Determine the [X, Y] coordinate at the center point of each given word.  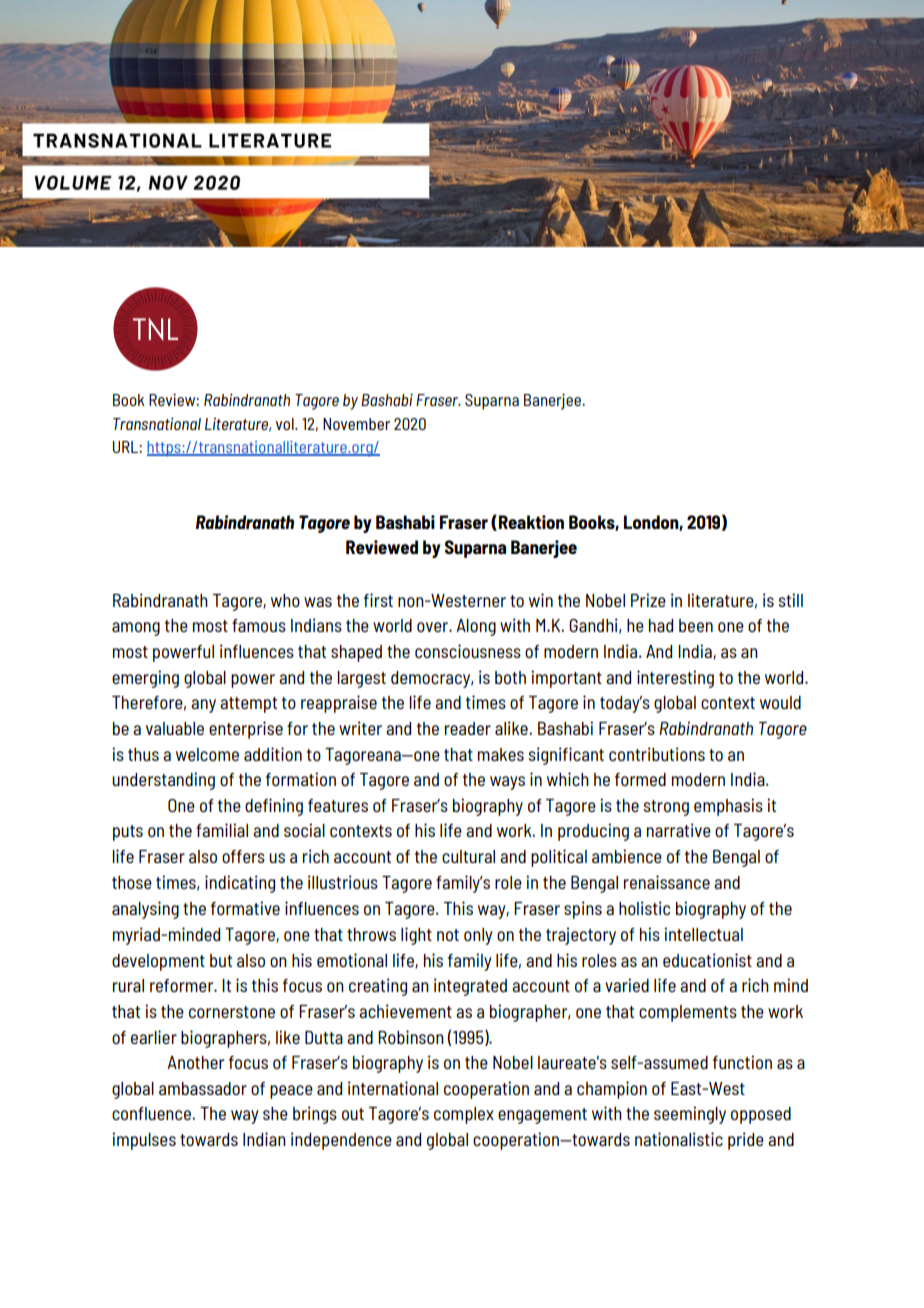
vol [286, 424]
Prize [648, 600]
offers [243, 856]
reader [468, 728]
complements [688, 1013]
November [356, 424]
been [696, 625]
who [285, 600]
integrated [470, 987]
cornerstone [232, 1012]
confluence [152, 1113]
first [378, 600]
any [203, 706]
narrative [679, 830]
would [780, 702]
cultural [468, 856]
